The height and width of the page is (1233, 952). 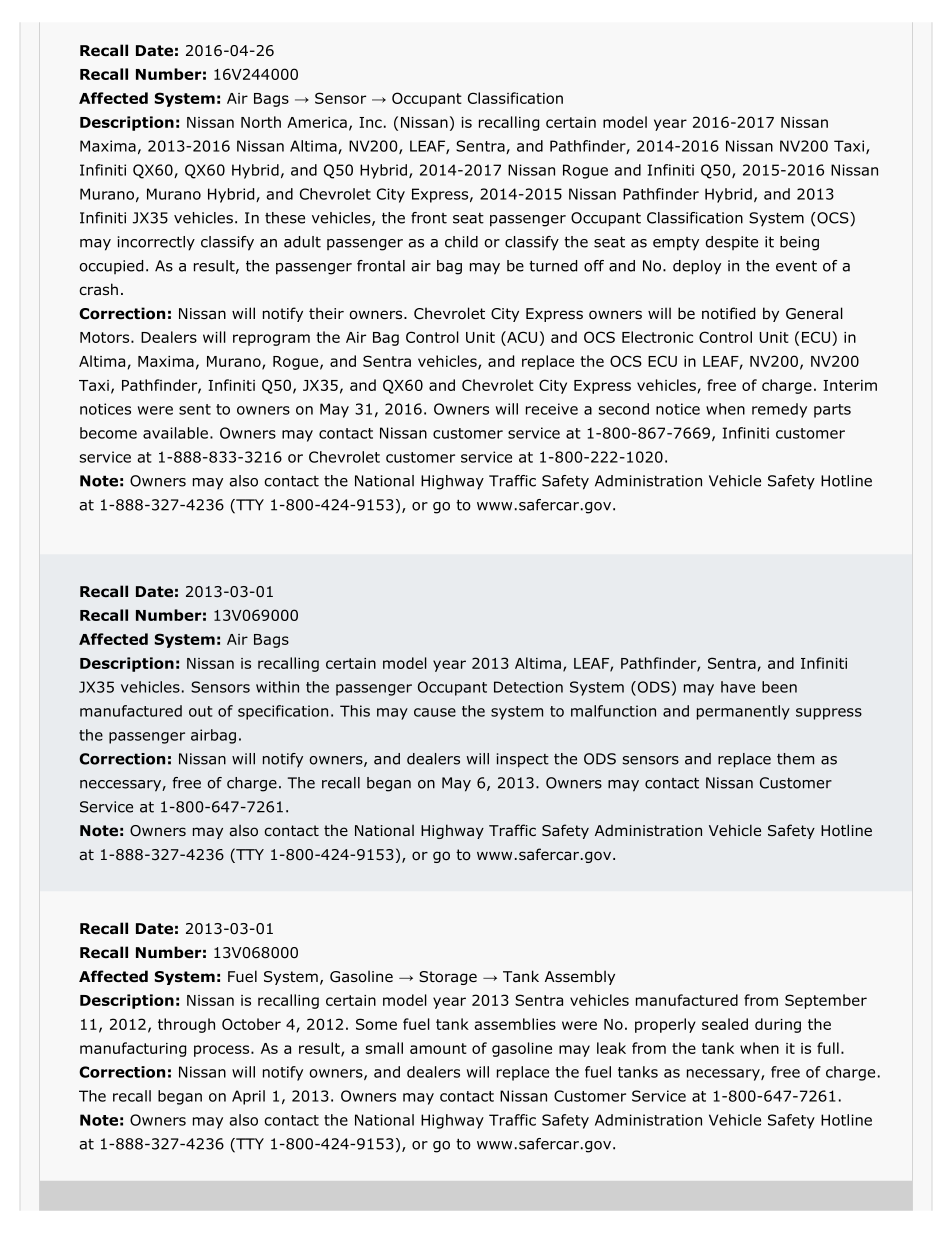 I want to click on necessary, so click(x=724, y=1075).
